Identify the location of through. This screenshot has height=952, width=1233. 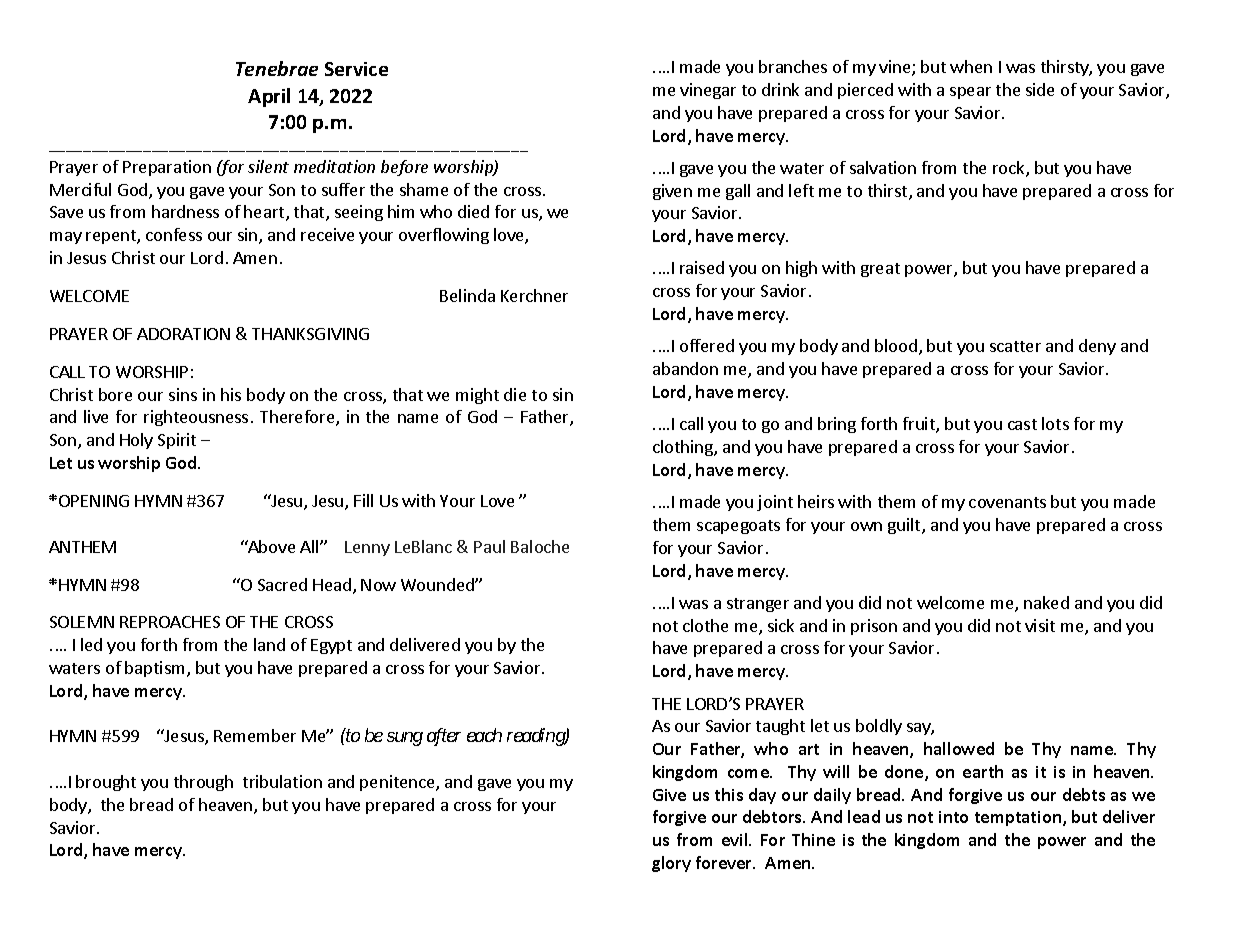
(203, 783).
